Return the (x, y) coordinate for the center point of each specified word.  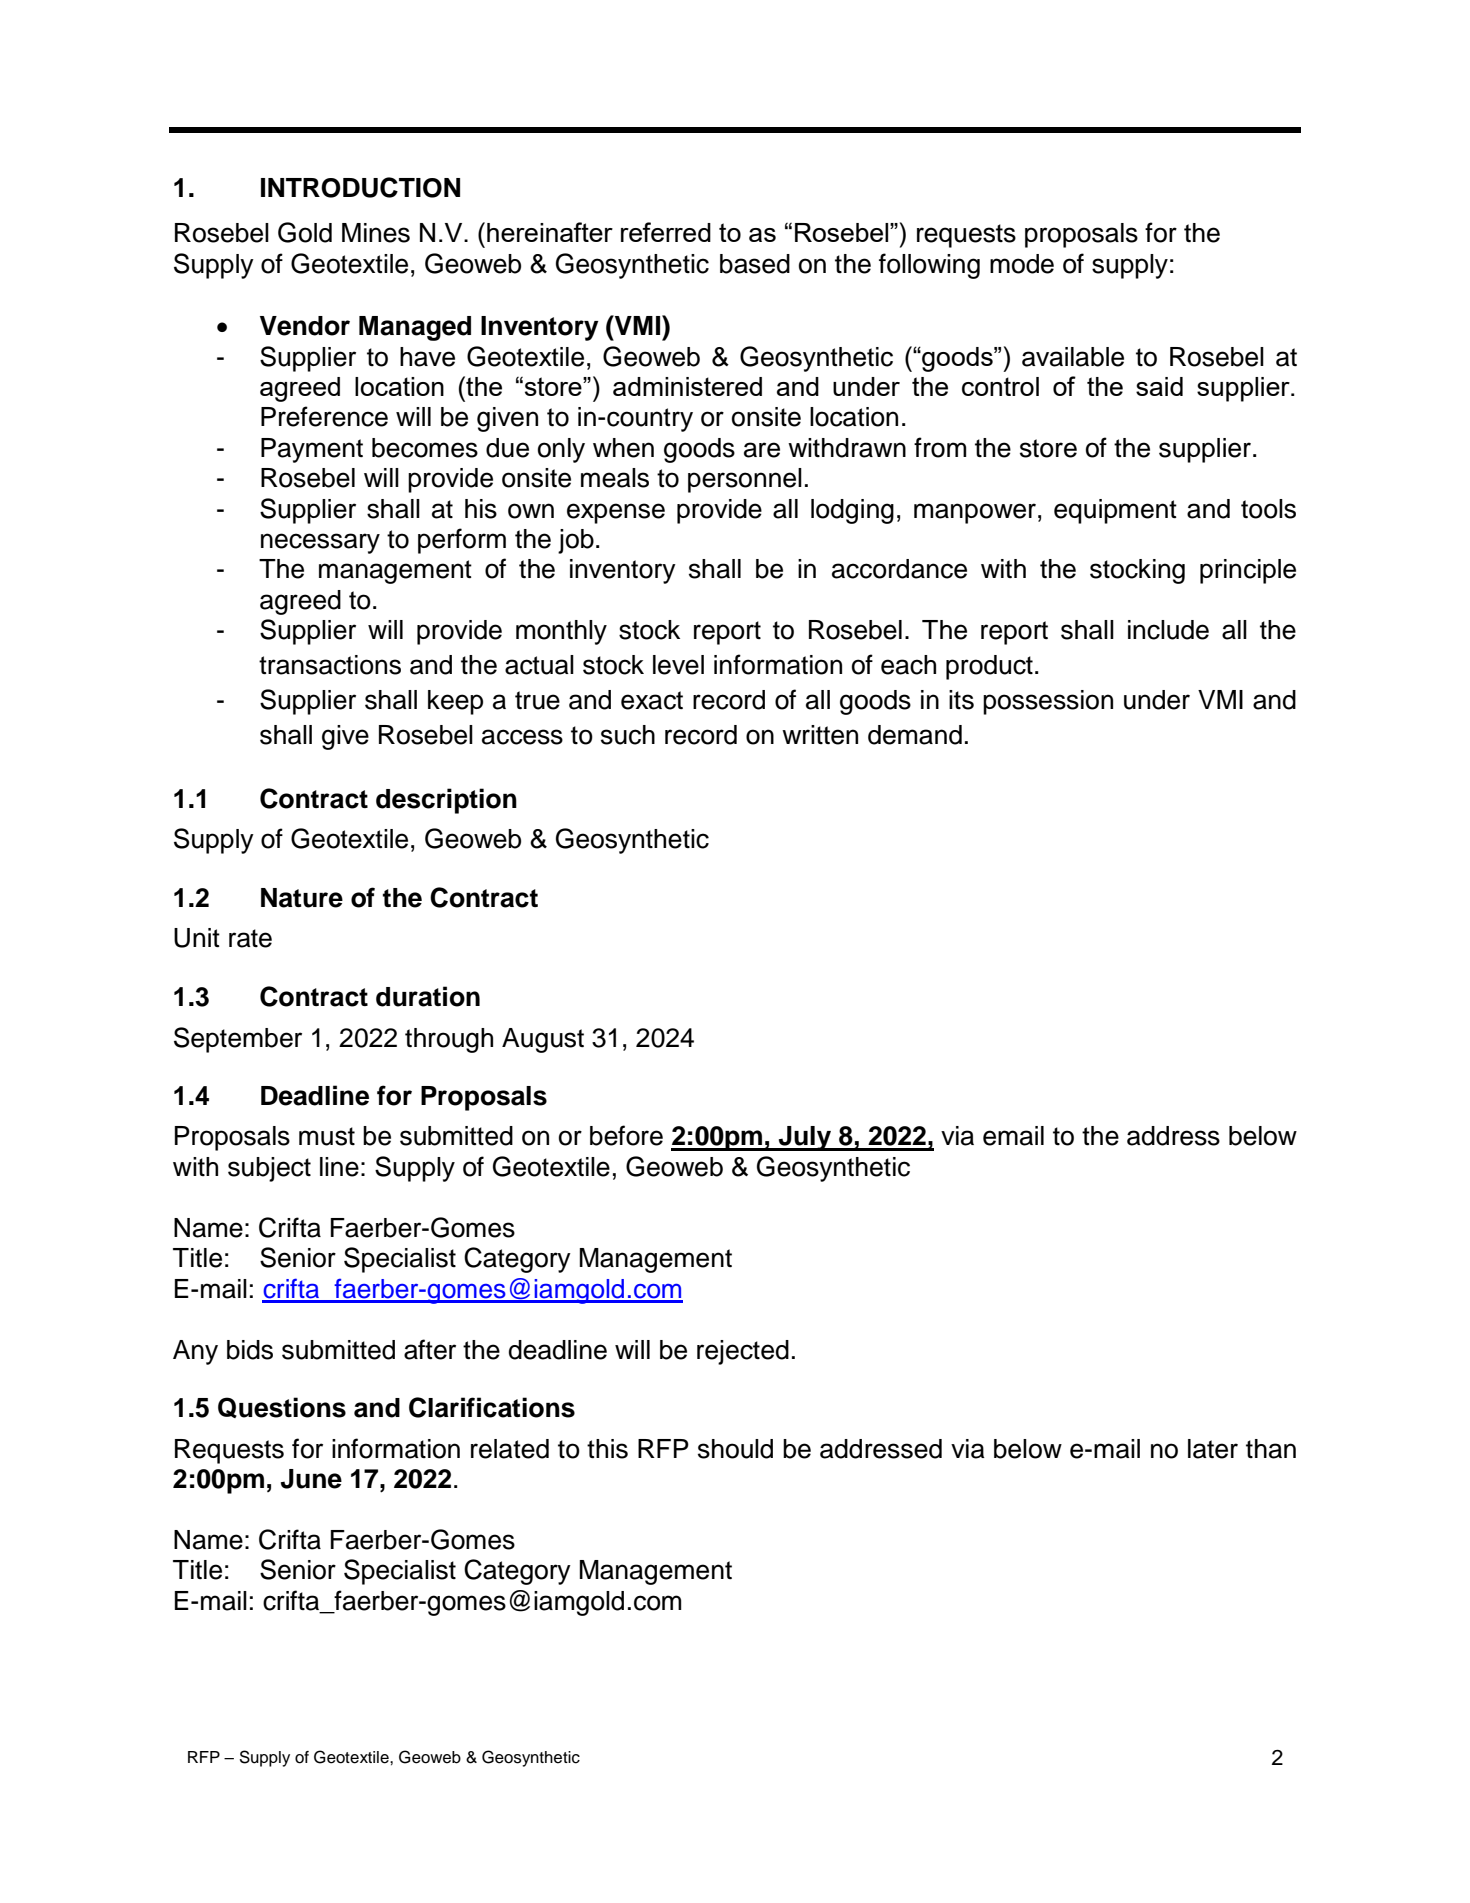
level (678, 665)
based (755, 264)
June (311, 1479)
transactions (330, 665)
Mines (376, 233)
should (735, 1449)
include (1168, 630)
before (626, 1135)
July (805, 1138)
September (238, 1040)
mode (1022, 264)
